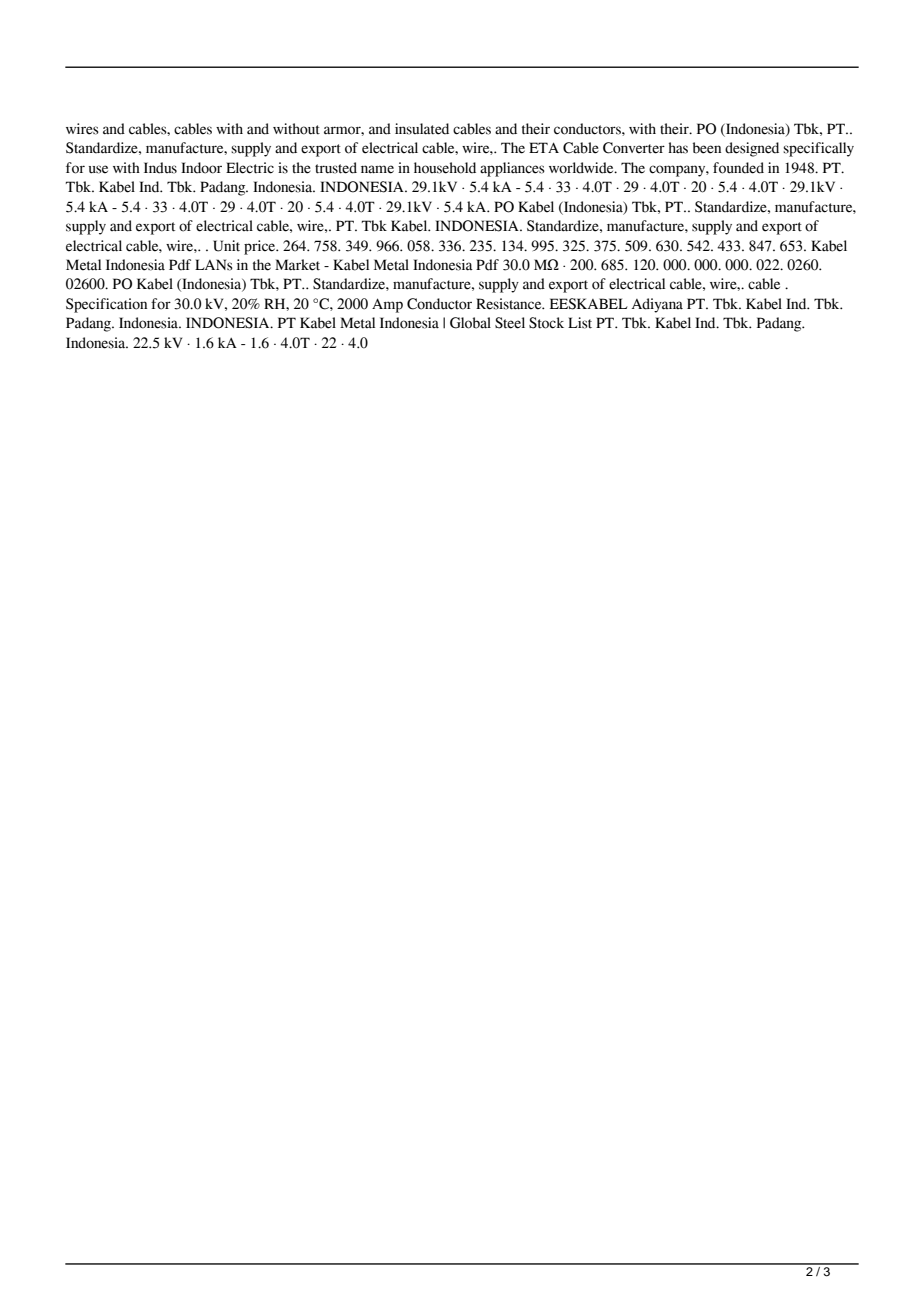  What do you see at coordinates (634, 148) in the screenshot?
I see `Converter` at bounding box center [634, 148].
